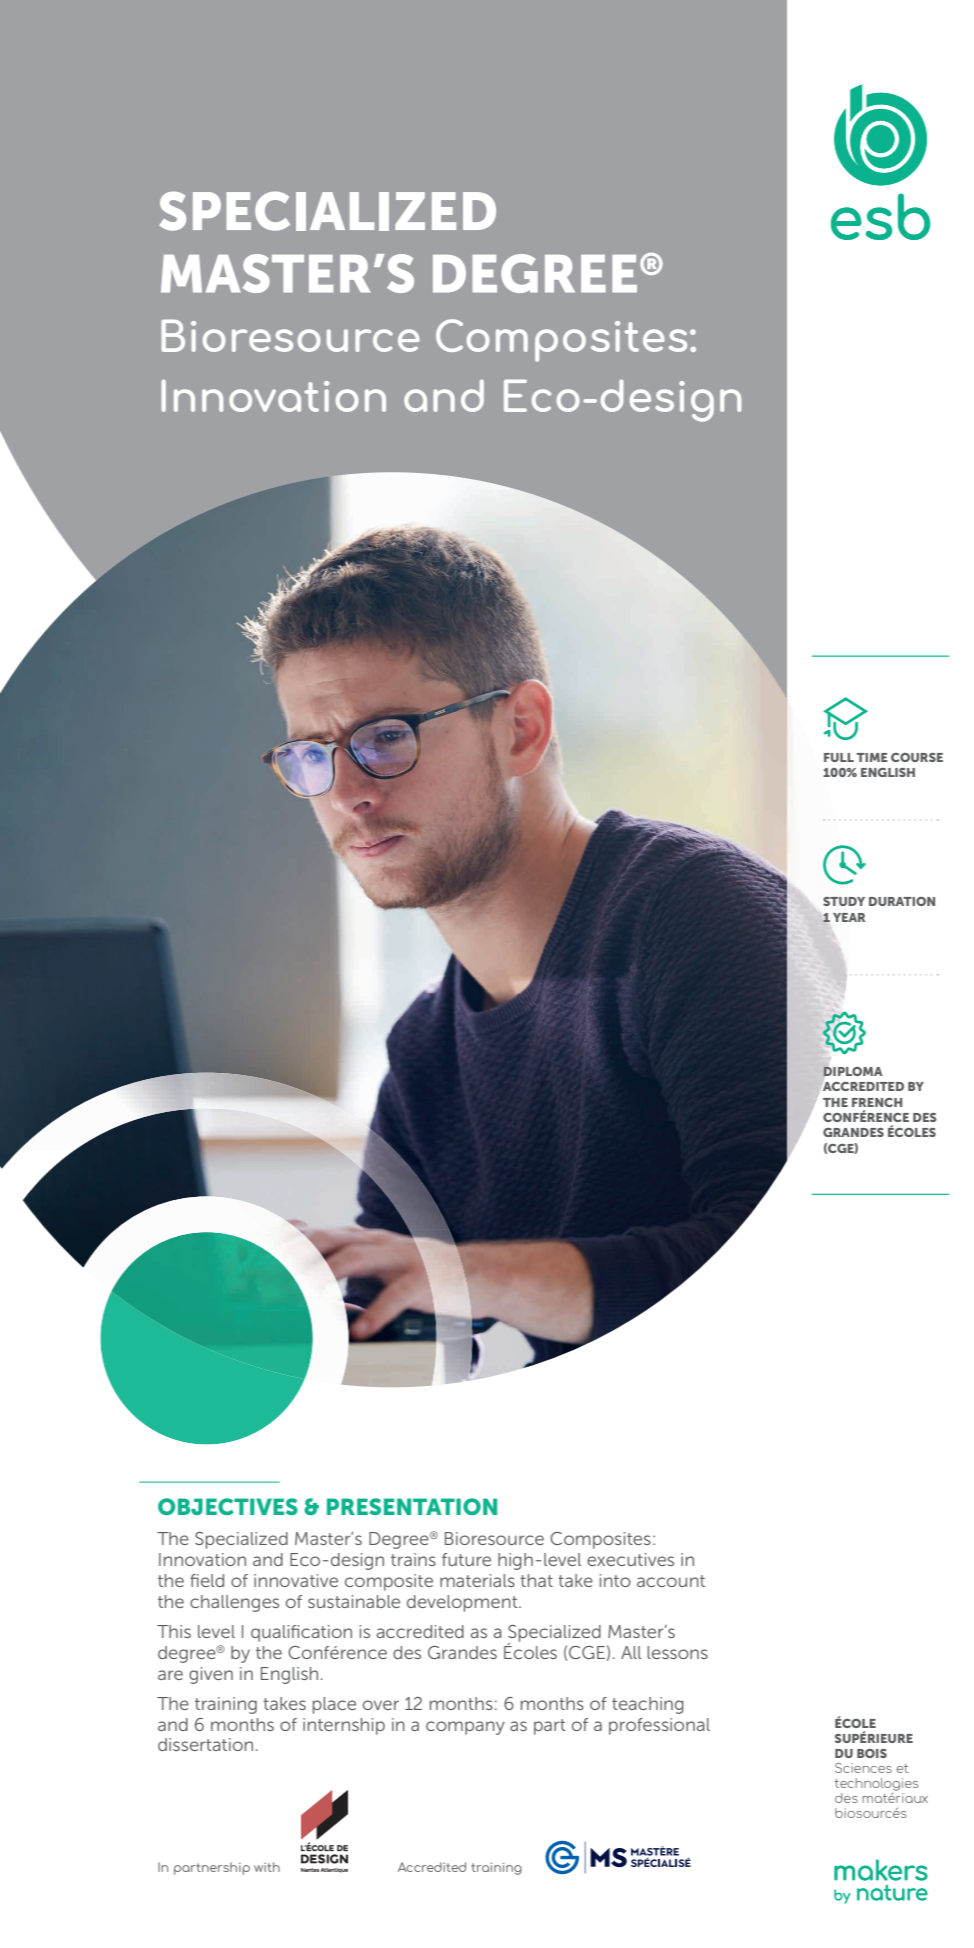 Image resolution: width=974 pixels, height=1948 pixels. What do you see at coordinates (412, 1506) in the image?
I see `PRESENTATION` at bounding box center [412, 1506].
